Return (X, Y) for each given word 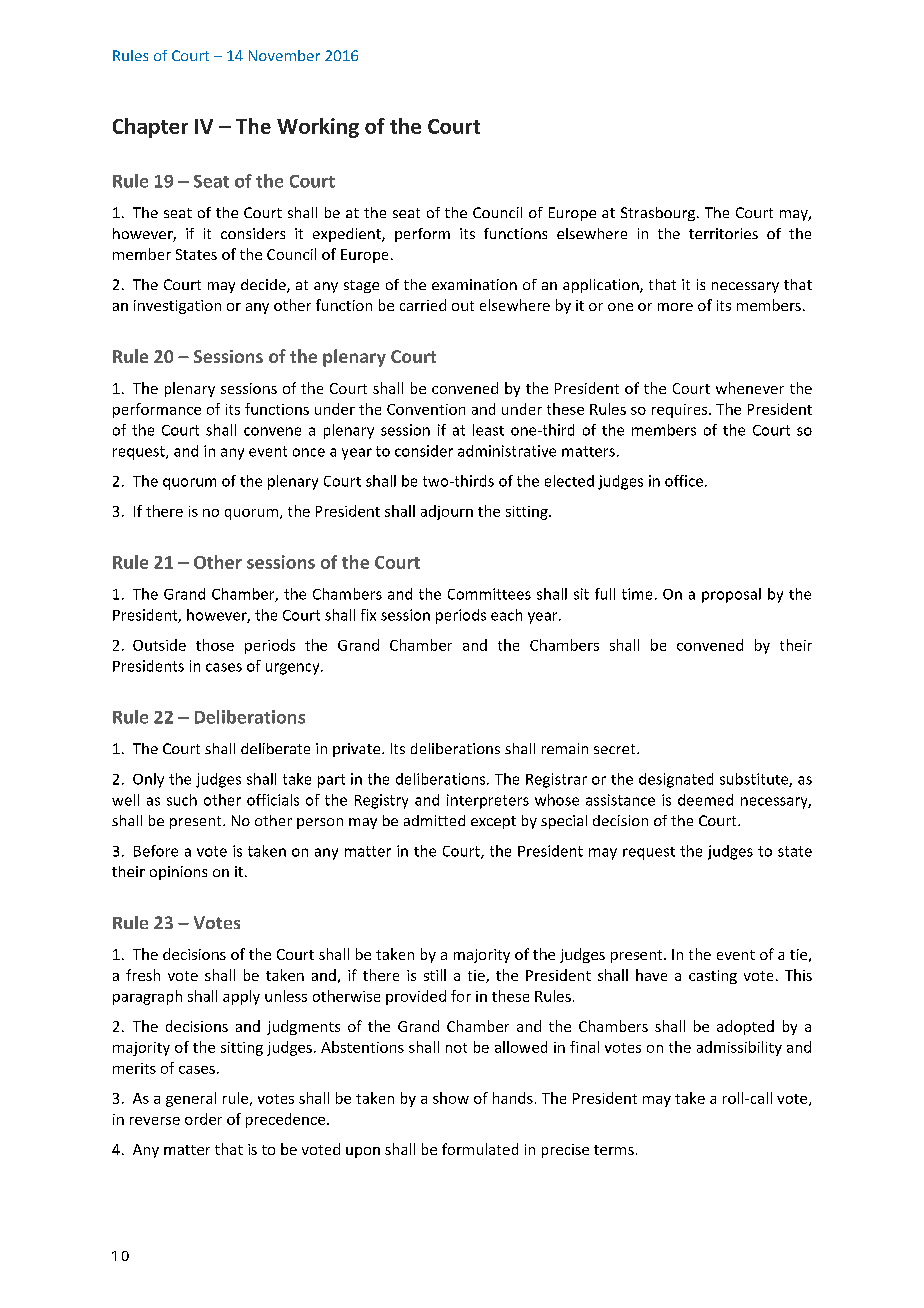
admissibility (739, 1048)
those (215, 645)
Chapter (150, 128)
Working (318, 128)
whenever (750, 388)
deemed (705, 800)
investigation (177, 307)
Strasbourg (659, 214)
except (493, 822)
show (451, 1098)
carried (423, 305)
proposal (731, 595)
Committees (489, 594)
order (203, 1119)
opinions (178, 873)
